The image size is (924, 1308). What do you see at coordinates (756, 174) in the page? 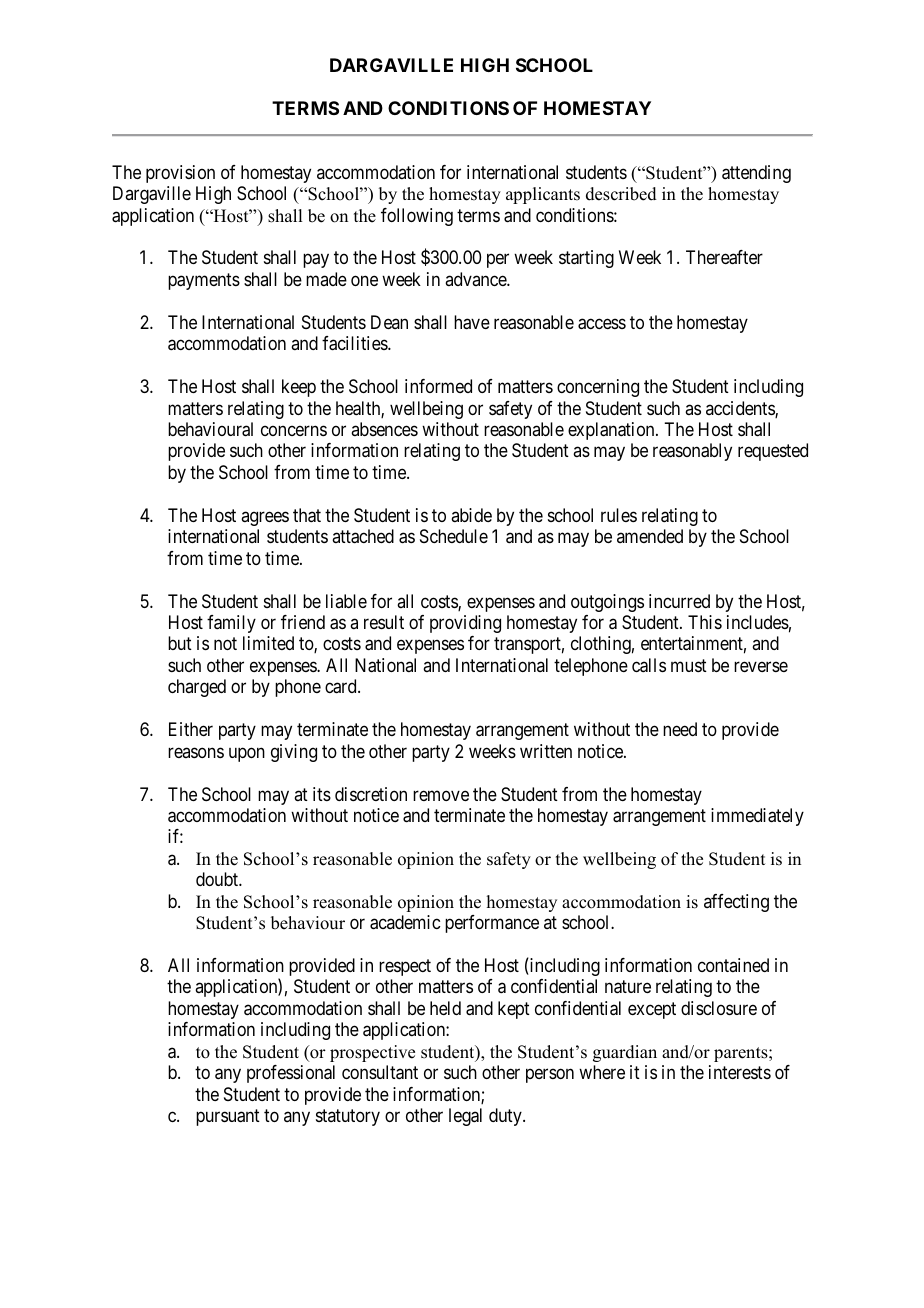
I see `attending` at bounding box center [756, 174].
